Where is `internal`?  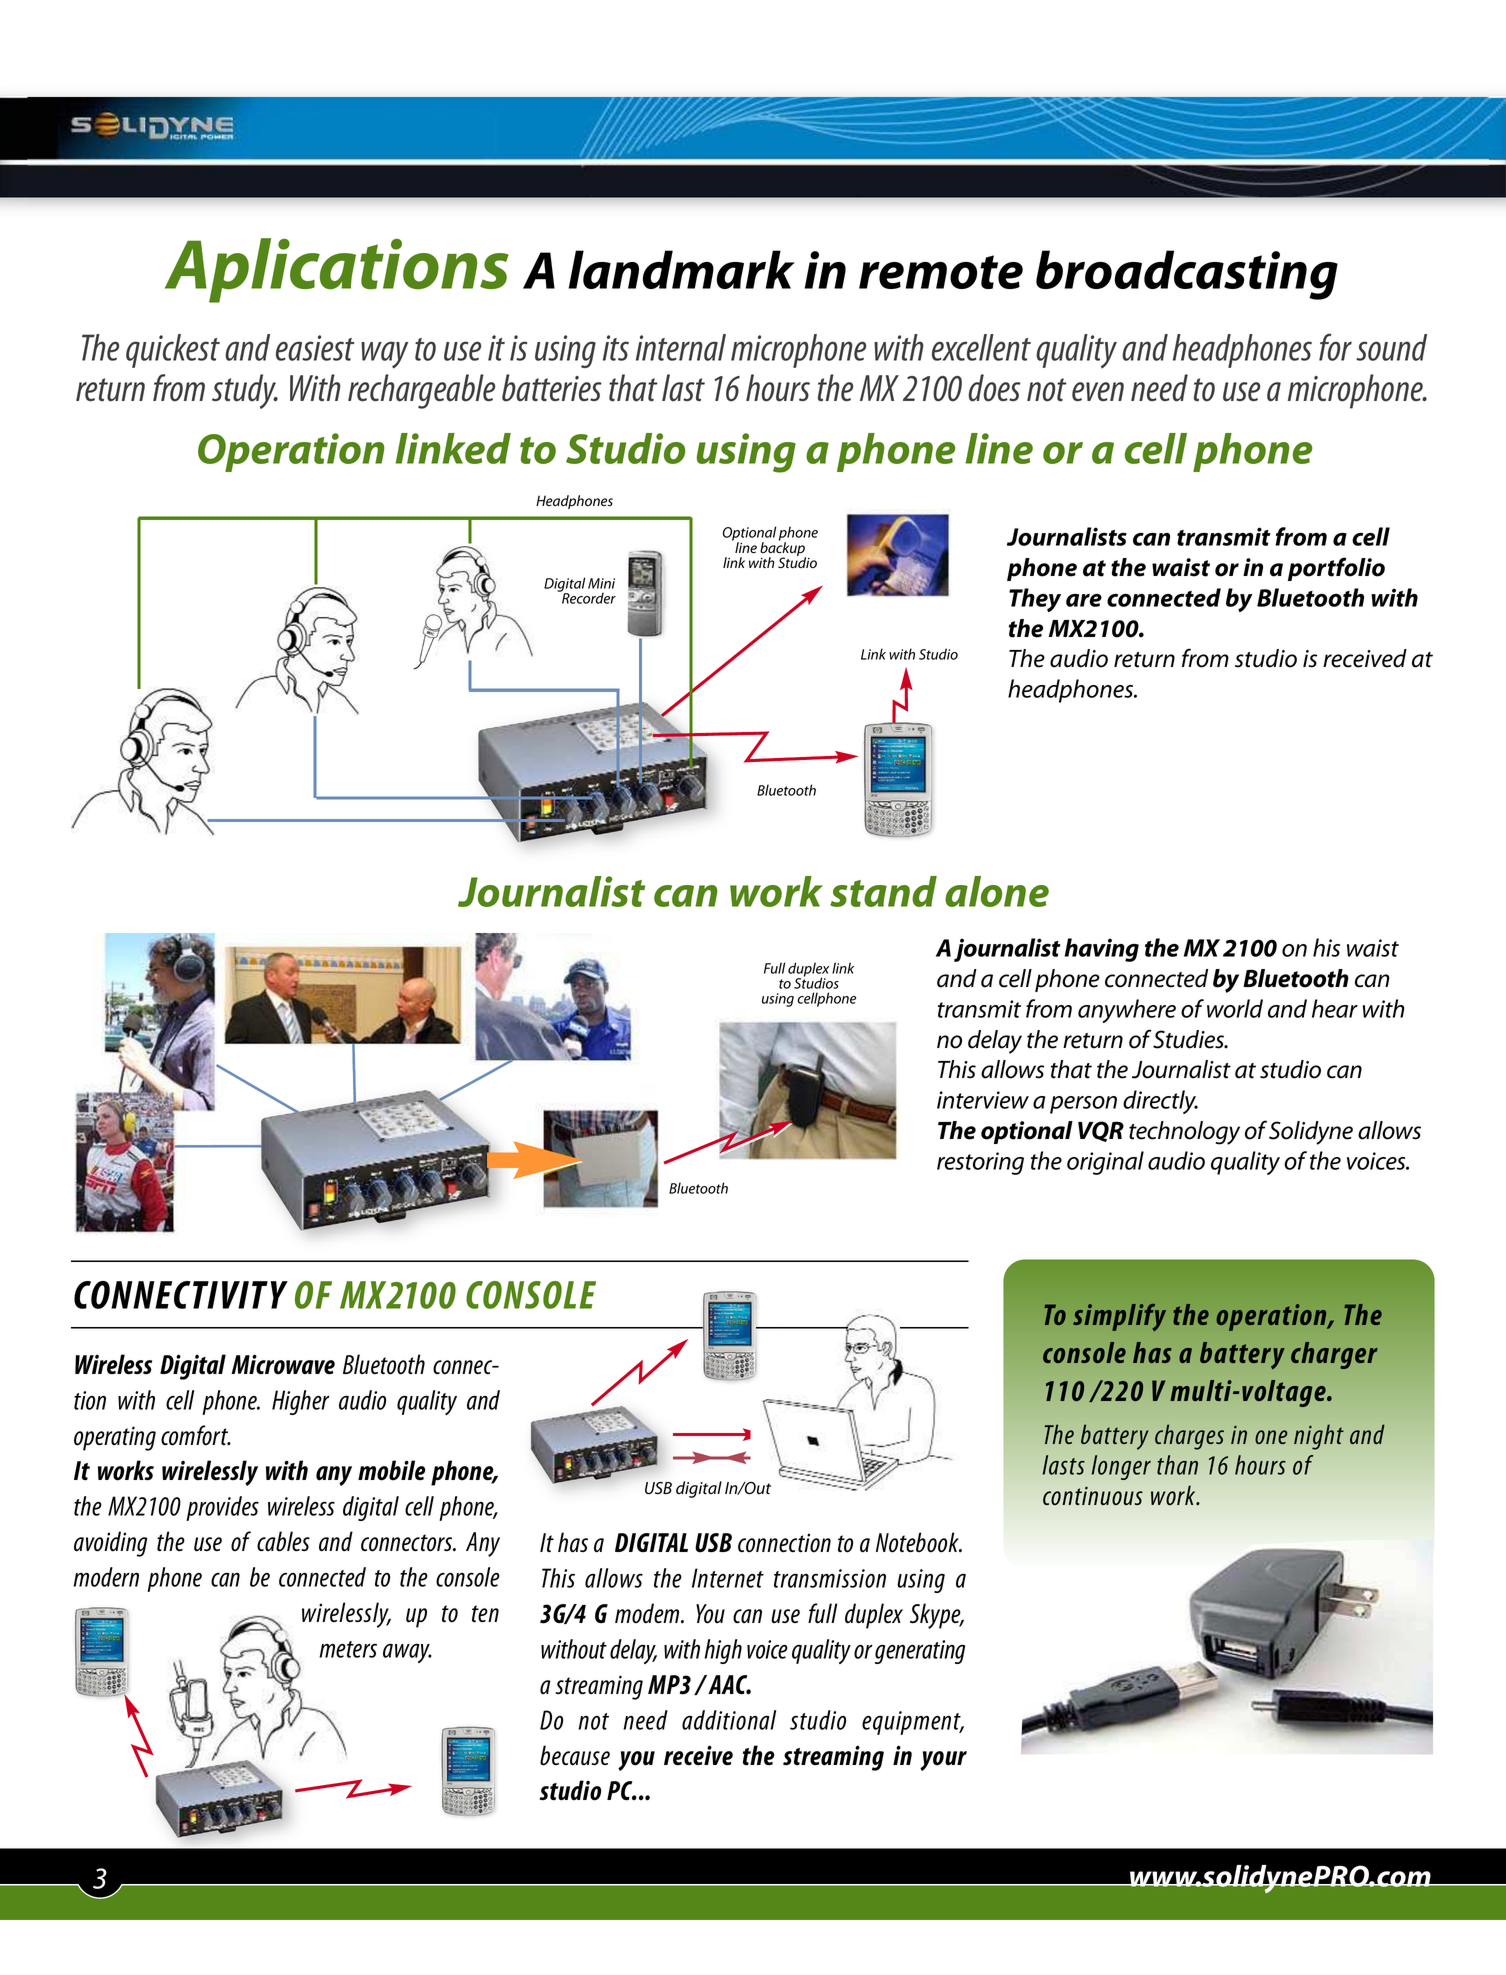
internal is located at coordinates (681, 347).
